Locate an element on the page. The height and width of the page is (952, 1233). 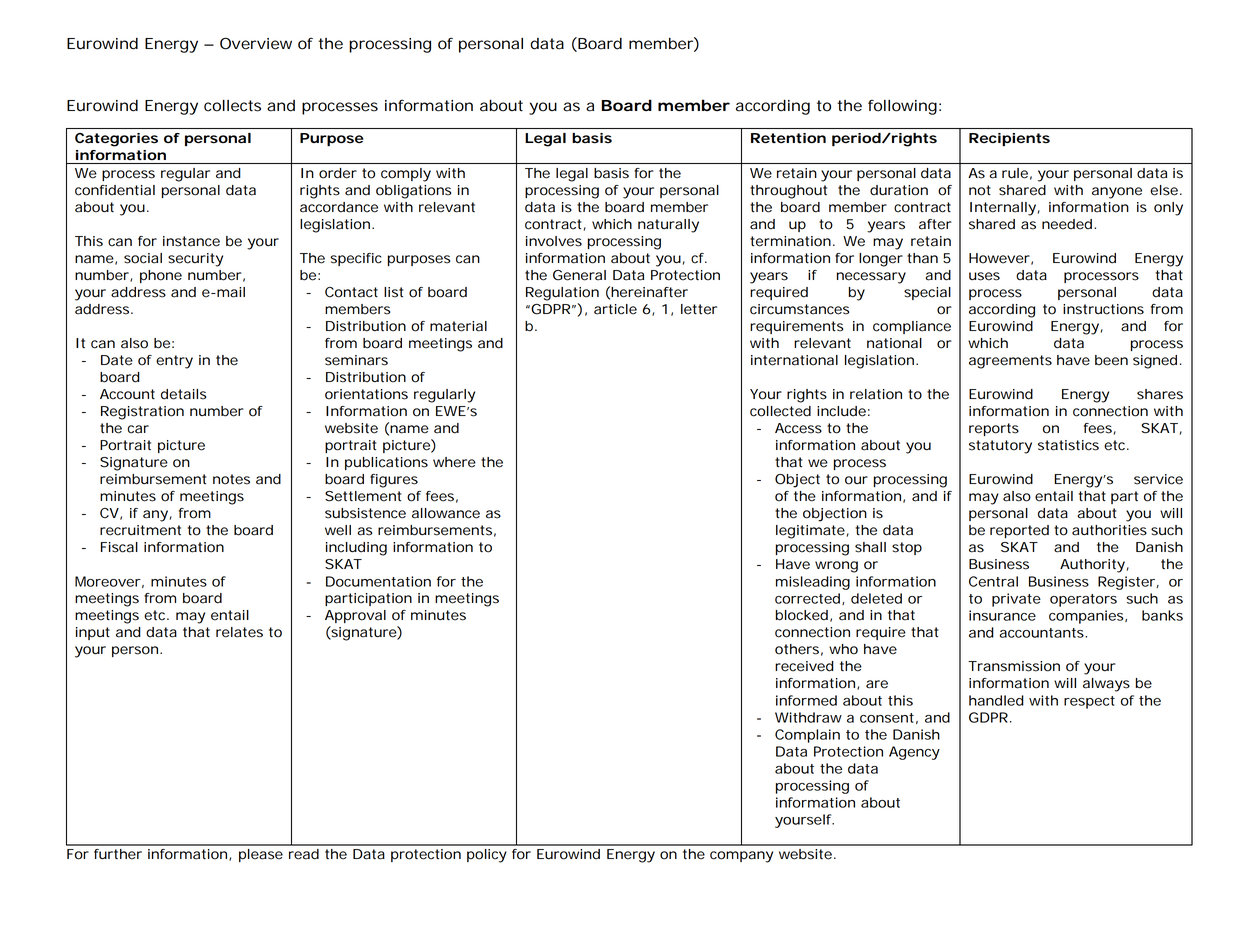
please is located at coordinates (261, 855).
